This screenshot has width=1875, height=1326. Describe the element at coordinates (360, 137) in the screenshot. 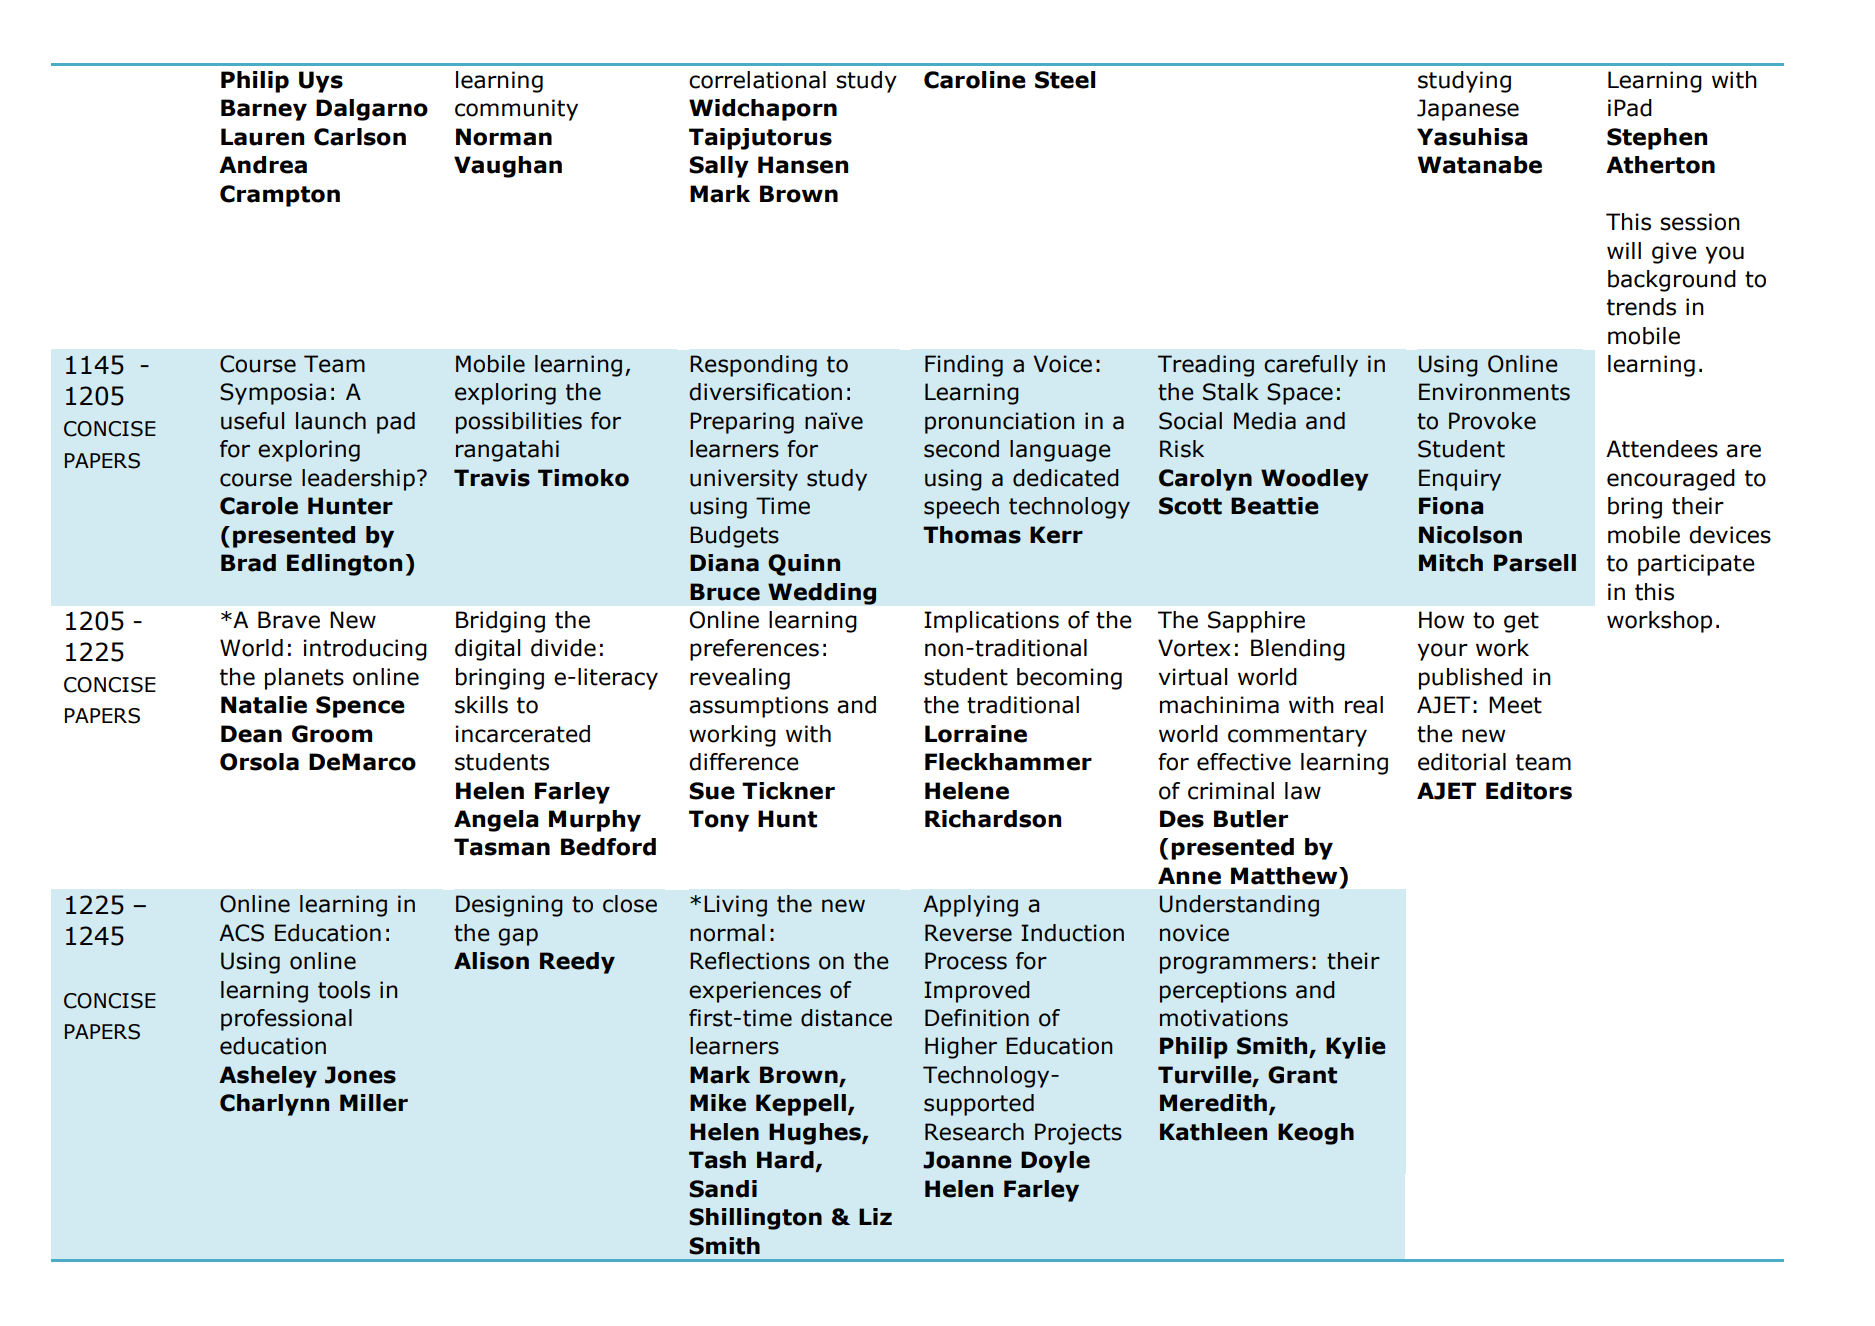

I see `Carlson` at that location.
